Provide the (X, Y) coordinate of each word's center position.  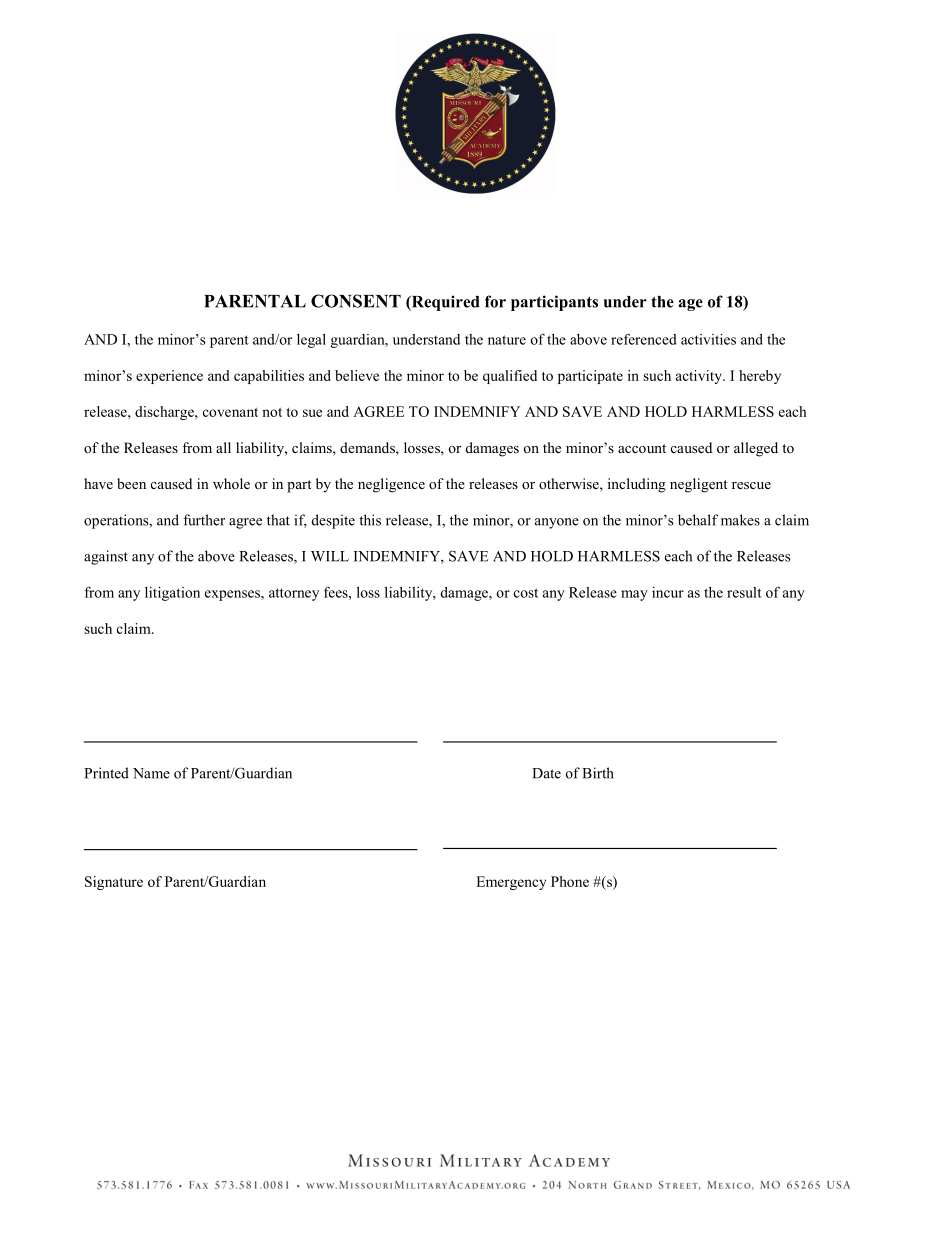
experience (169, 377)
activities (708, 339)
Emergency (511, 883)
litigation (172, 594)
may (634, 595)
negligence (391, 485)
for (495, 301)
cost (526, 593)
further (204, 520)
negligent (699, 485)
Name (151, 773)
